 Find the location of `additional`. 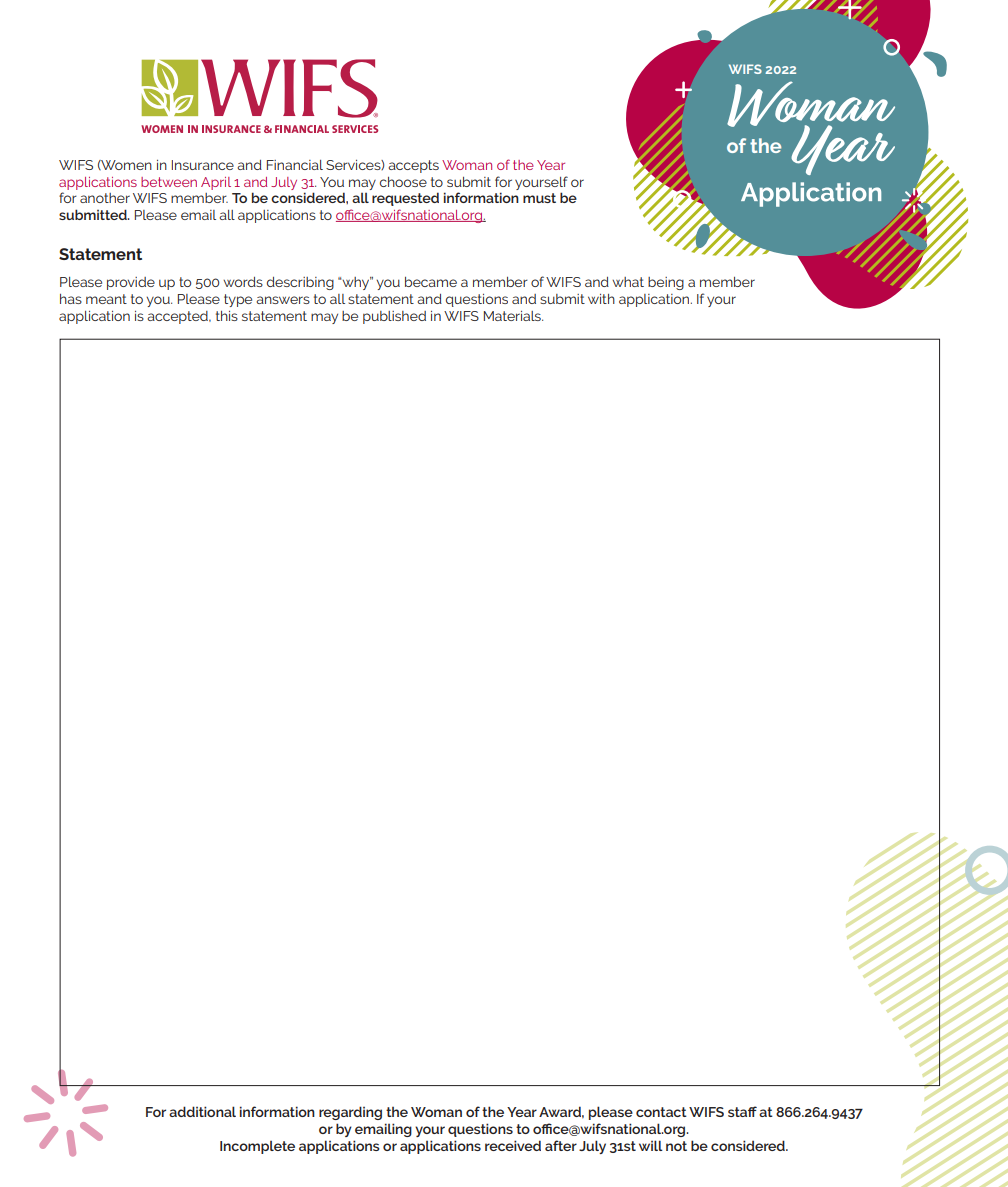

additional is located at coordinates (202, 1111).
